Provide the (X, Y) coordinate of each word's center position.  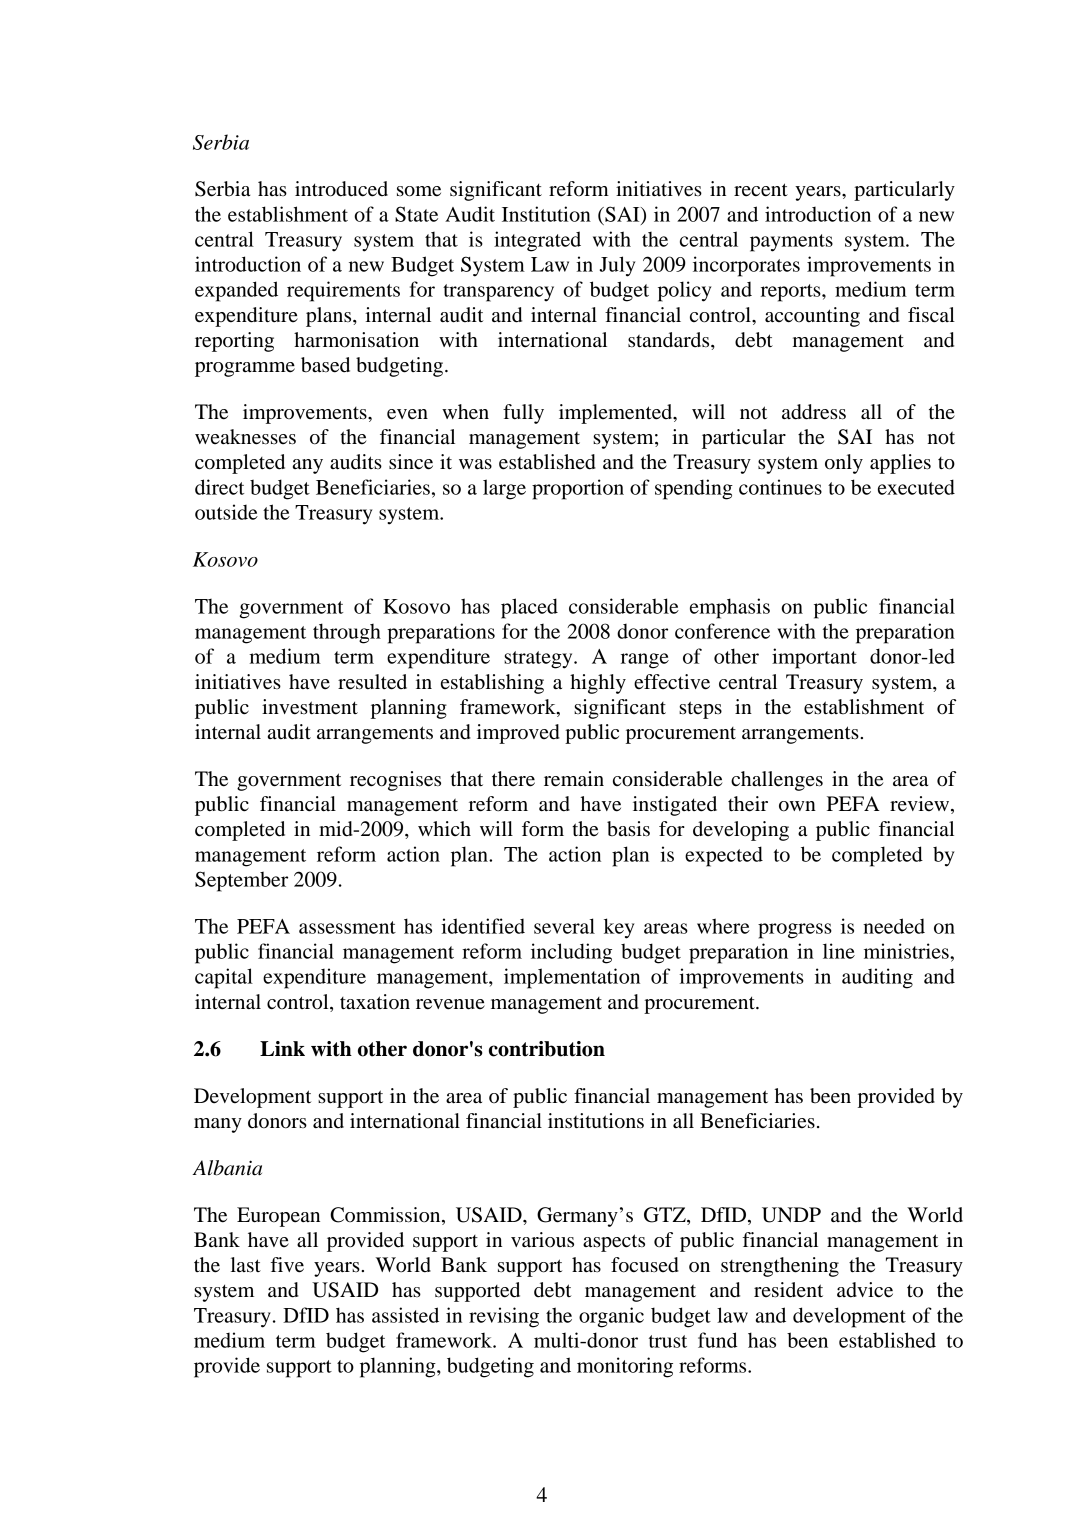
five (287, 1265)
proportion (578, 489)
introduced (341, 189)
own (797, 806)
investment (310, 707)
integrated (537, 241)
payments (791, 243)
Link (282, 1048)
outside (226, 512)
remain (574, 779)
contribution (547, 1049)
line (839, 951)
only (844, 464)
